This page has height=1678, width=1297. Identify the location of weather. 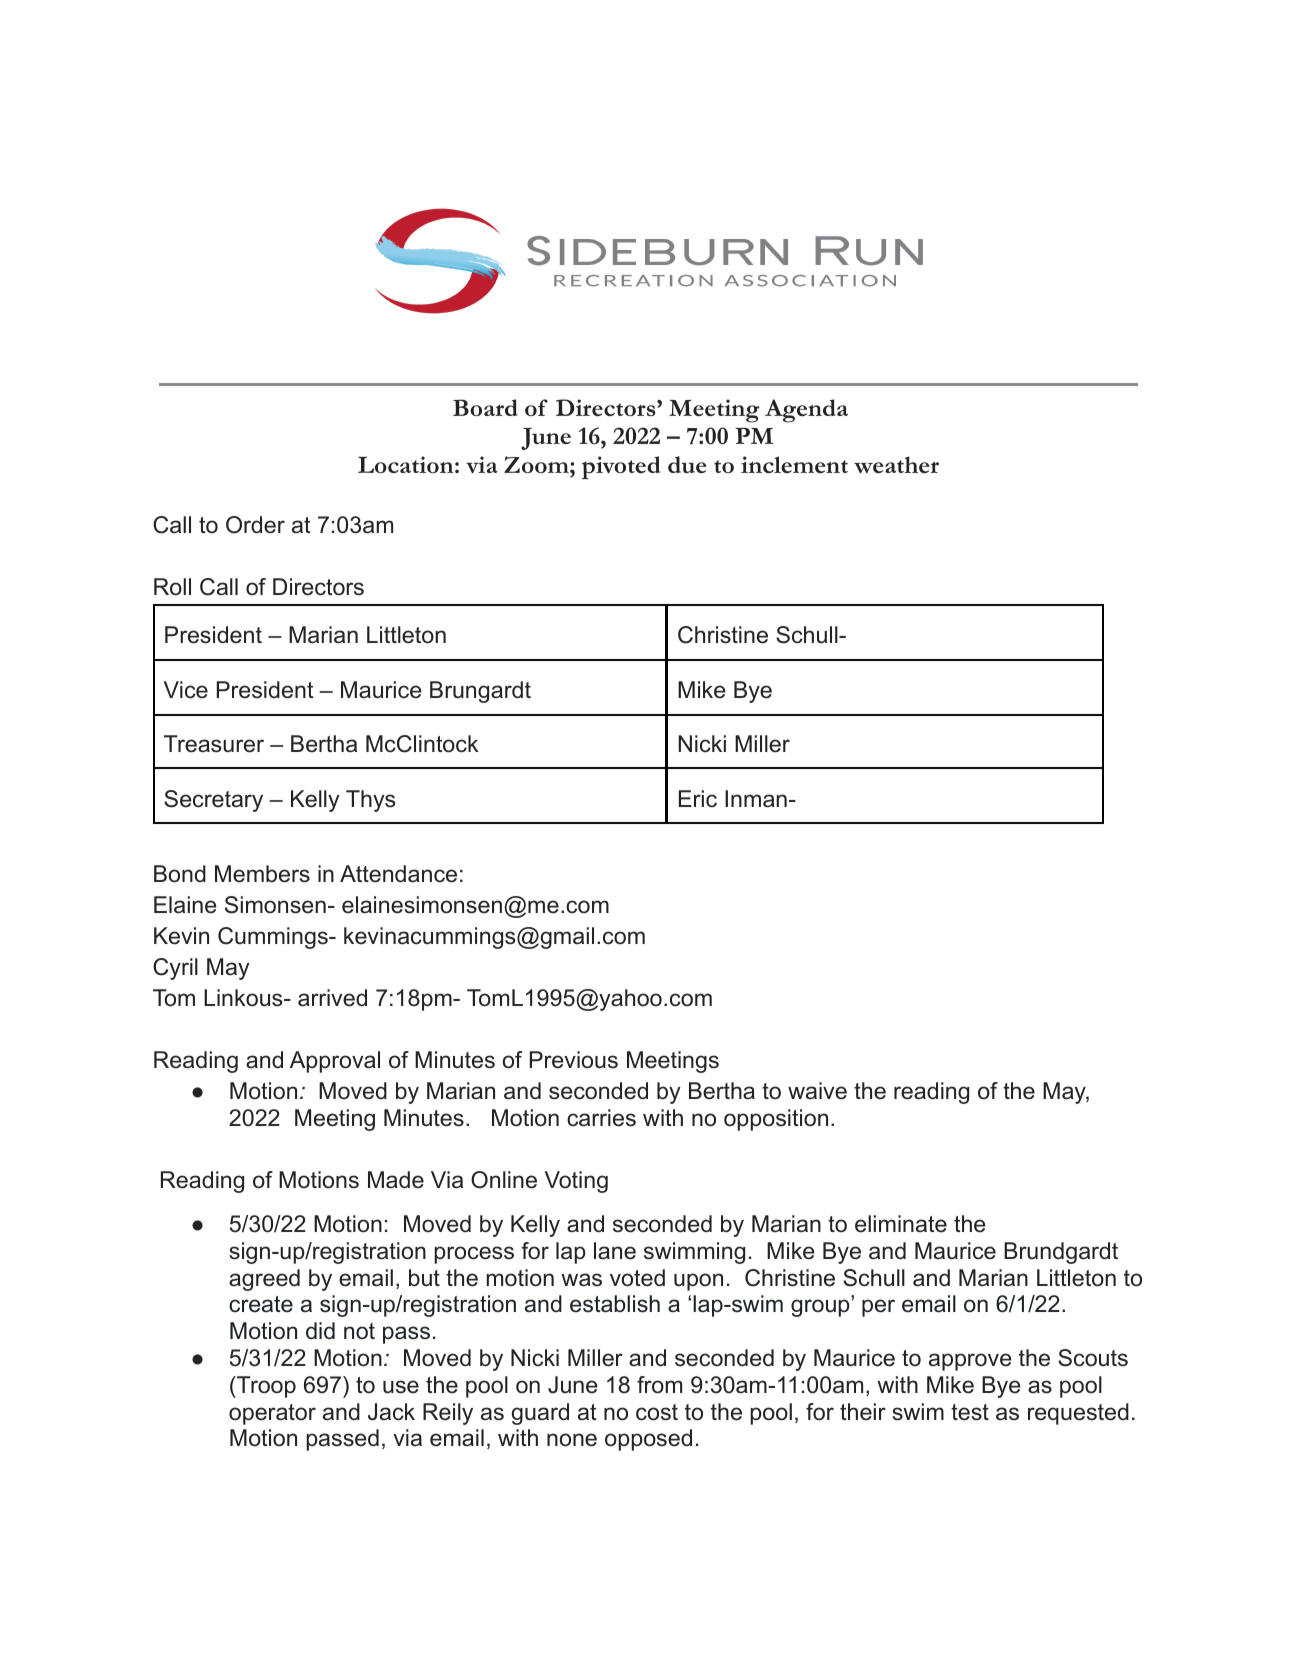
(896, 464).
